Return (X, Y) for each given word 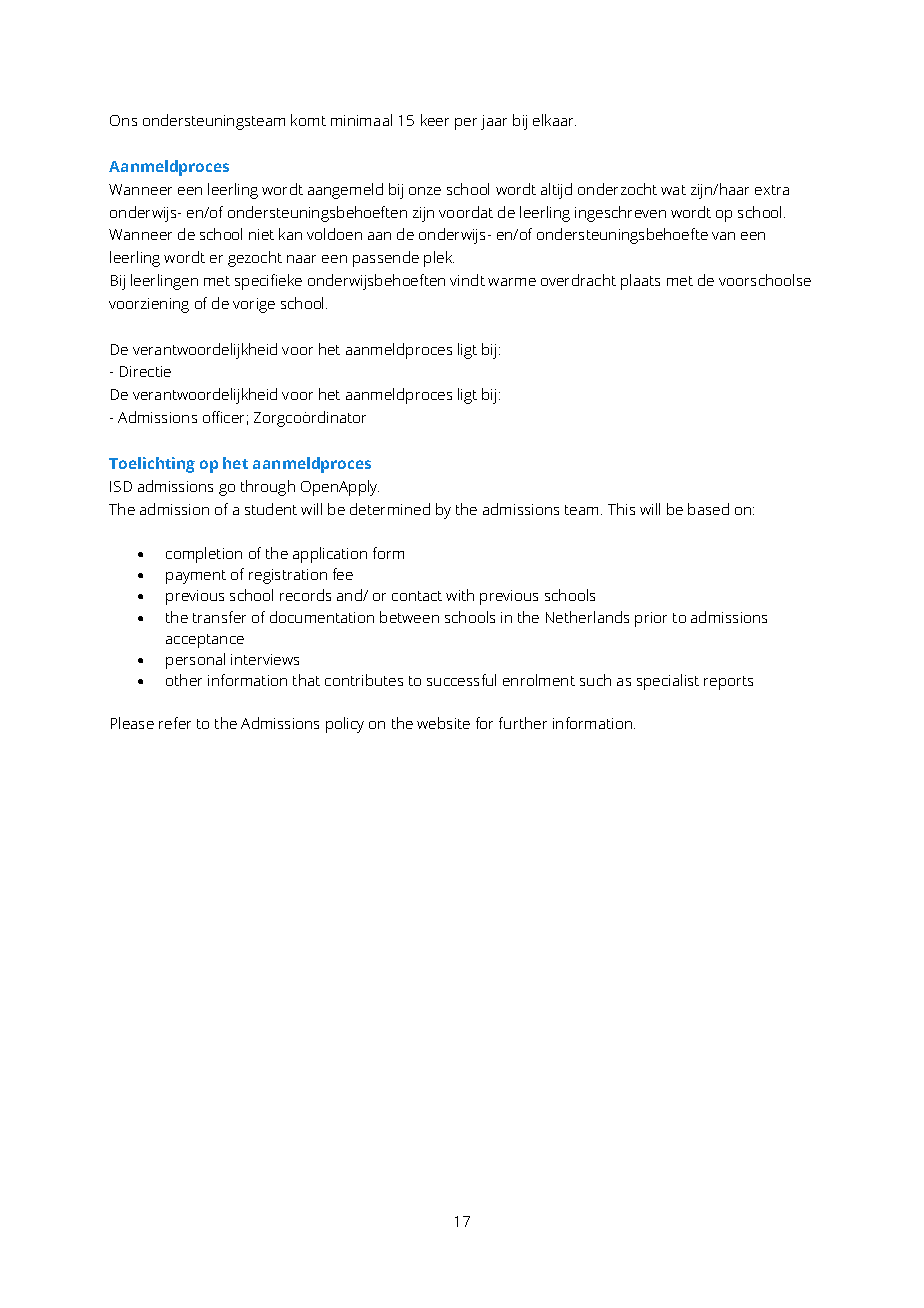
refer (175, 723)
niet (261, 234)
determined (390, 509)
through (268, 488)
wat (673, 190)
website (443, 723)
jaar (494, 122)
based (708, 509)
